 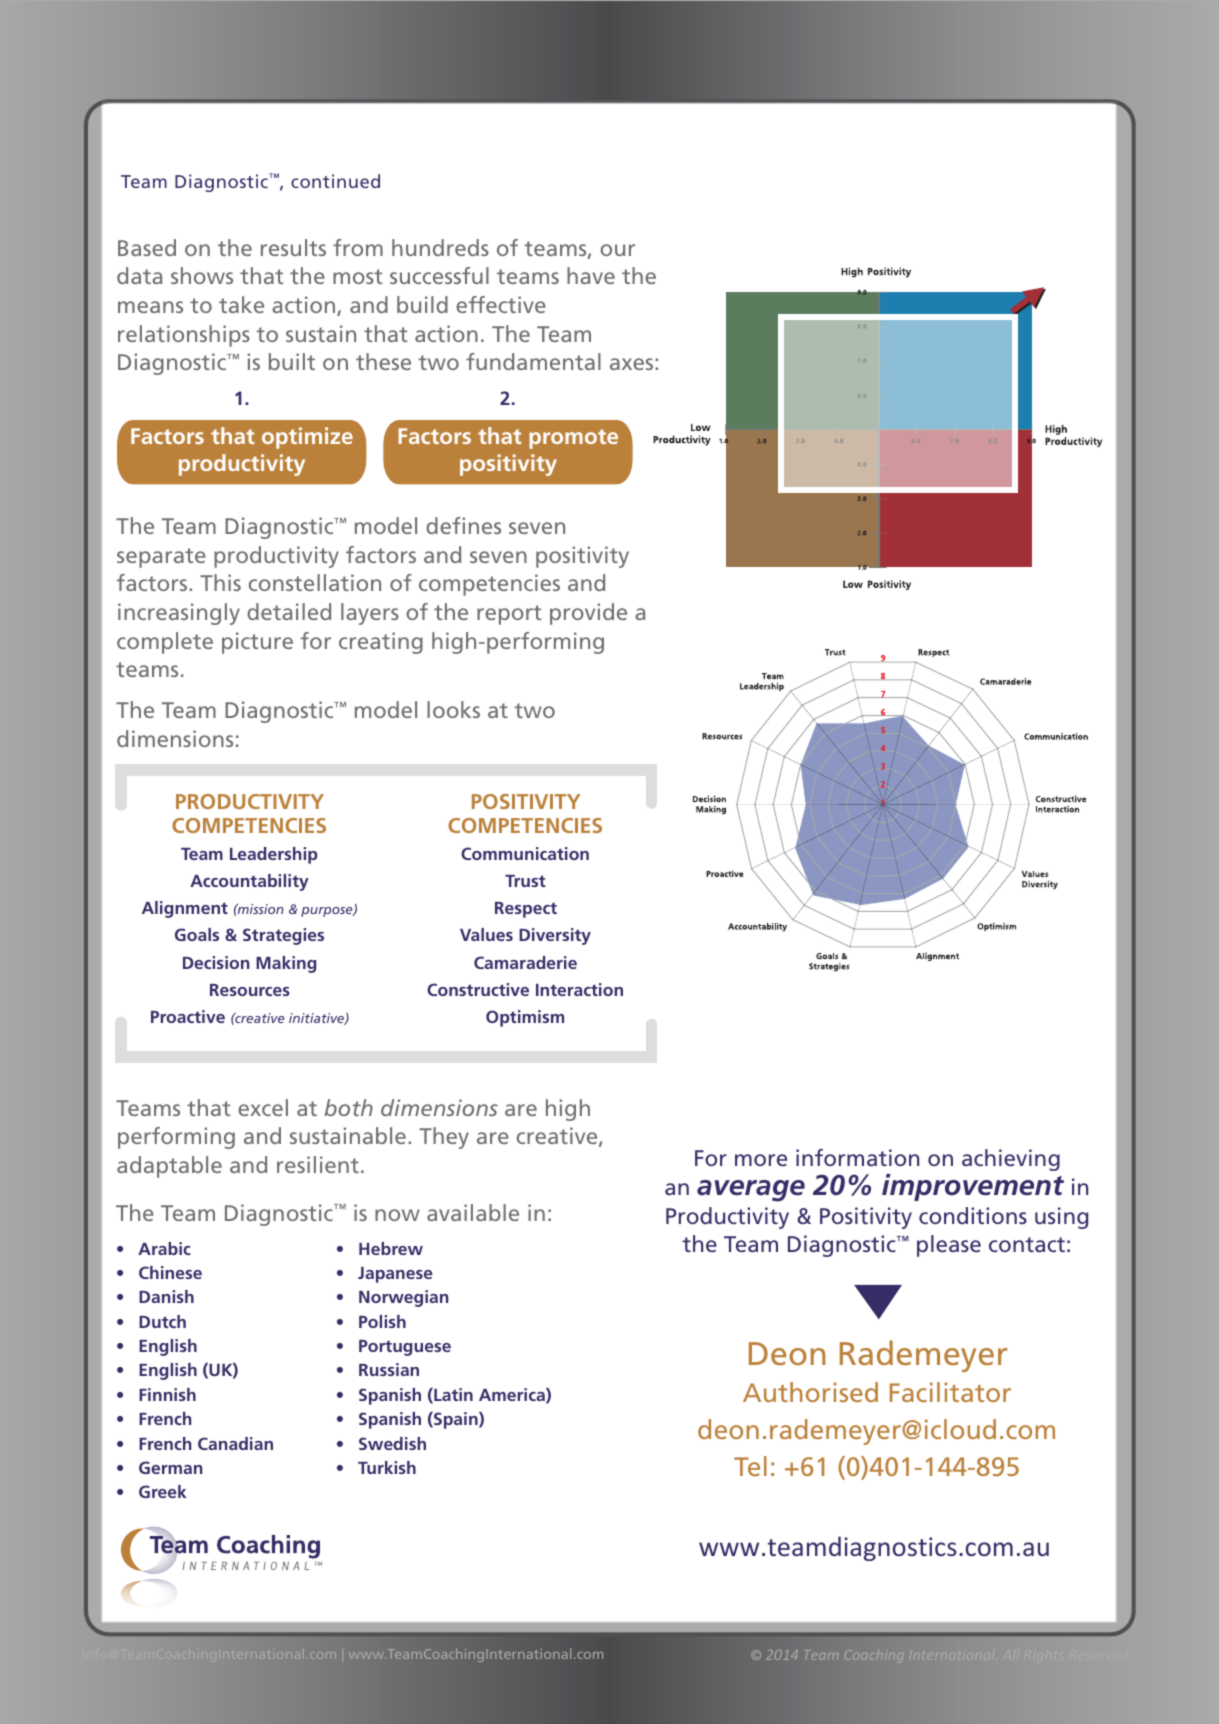 What do you see at coordinates (263, 1107) in the image?
I see `excel` at bounding box center [263, 1107].
